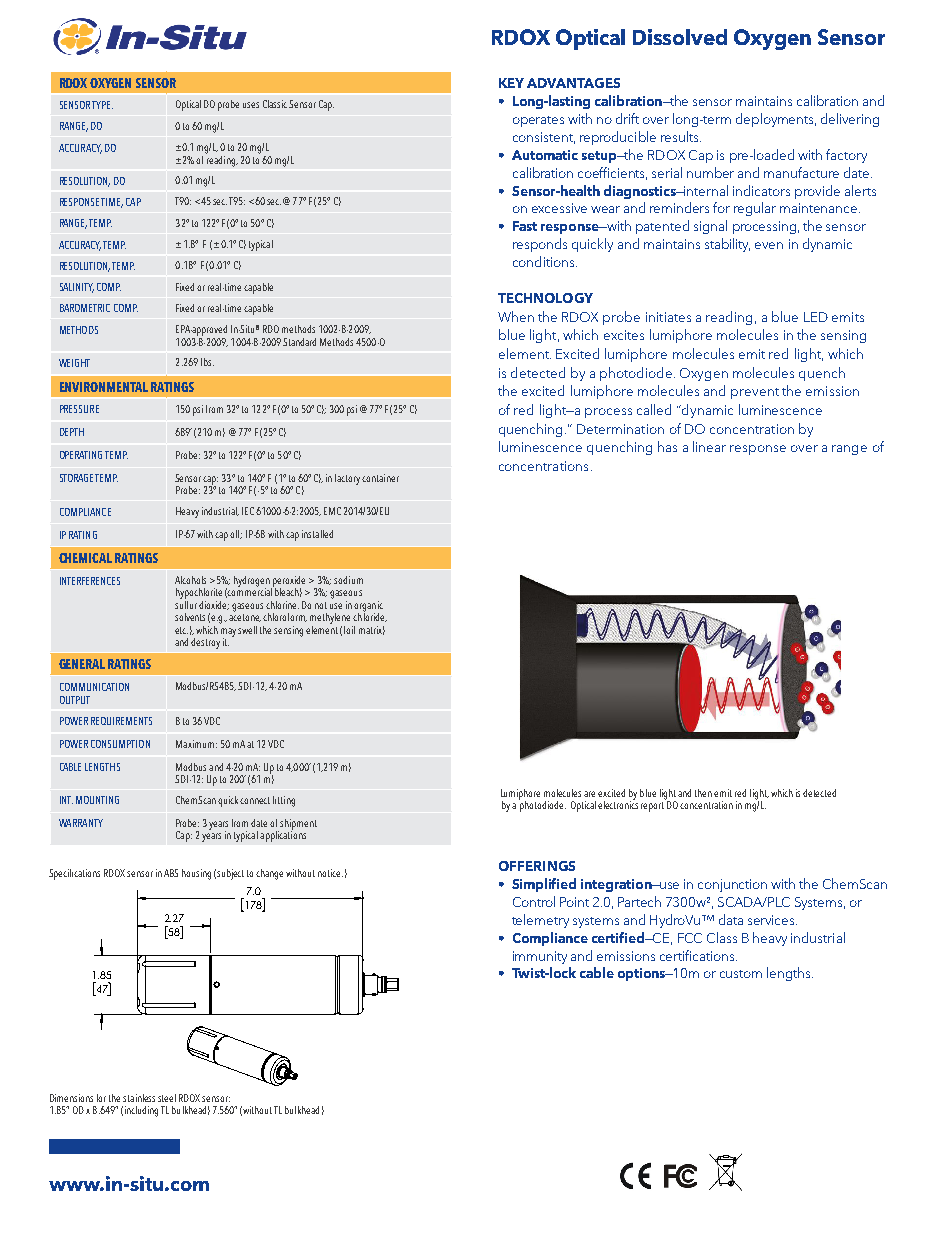 The width and height of the page is (952, 1233). What do you see at coordinates (709, 446) in the page?
I see `linear` at bounding box center [709, 446].
